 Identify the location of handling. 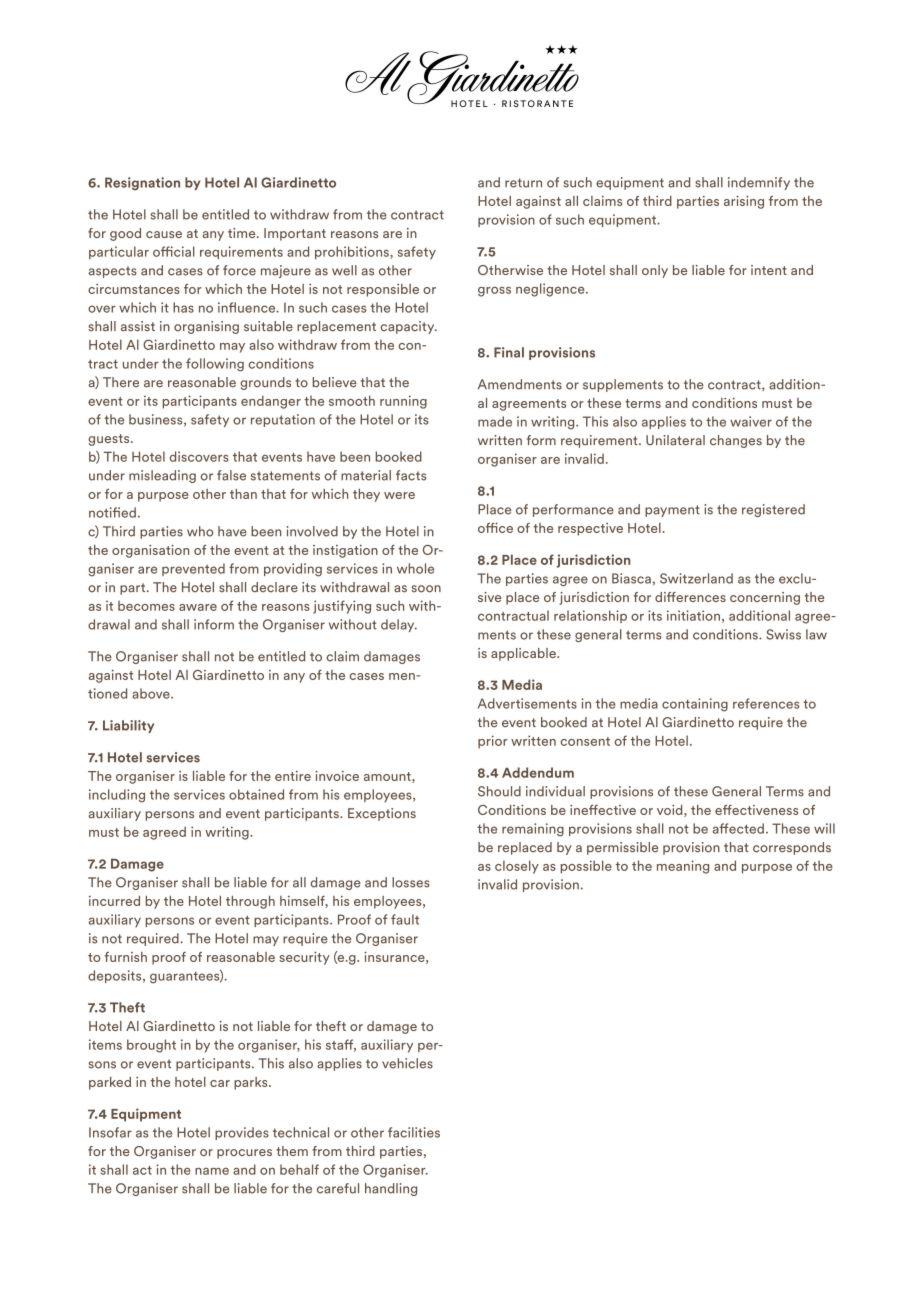
(391, 1189).
